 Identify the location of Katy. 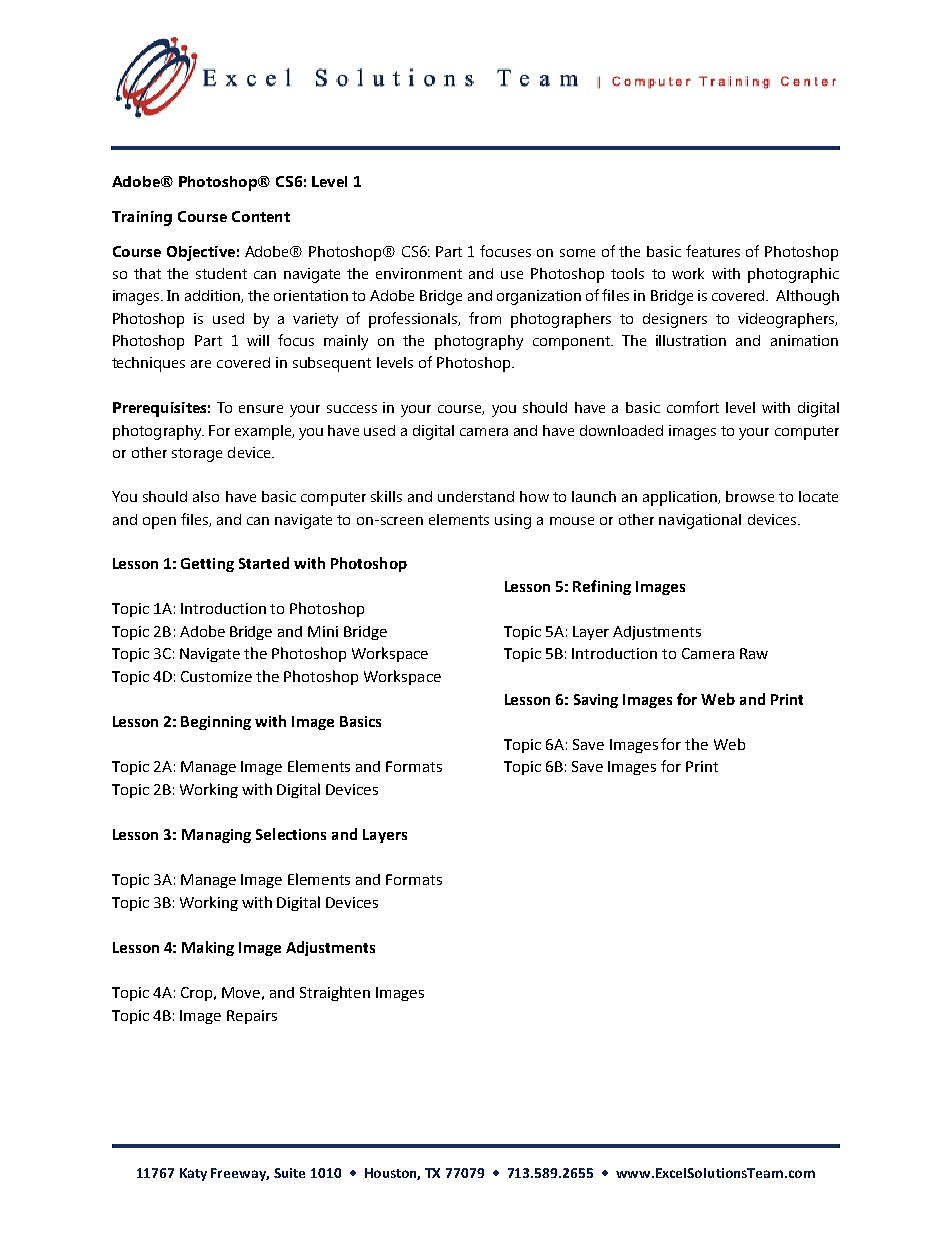
(193, 1174).
